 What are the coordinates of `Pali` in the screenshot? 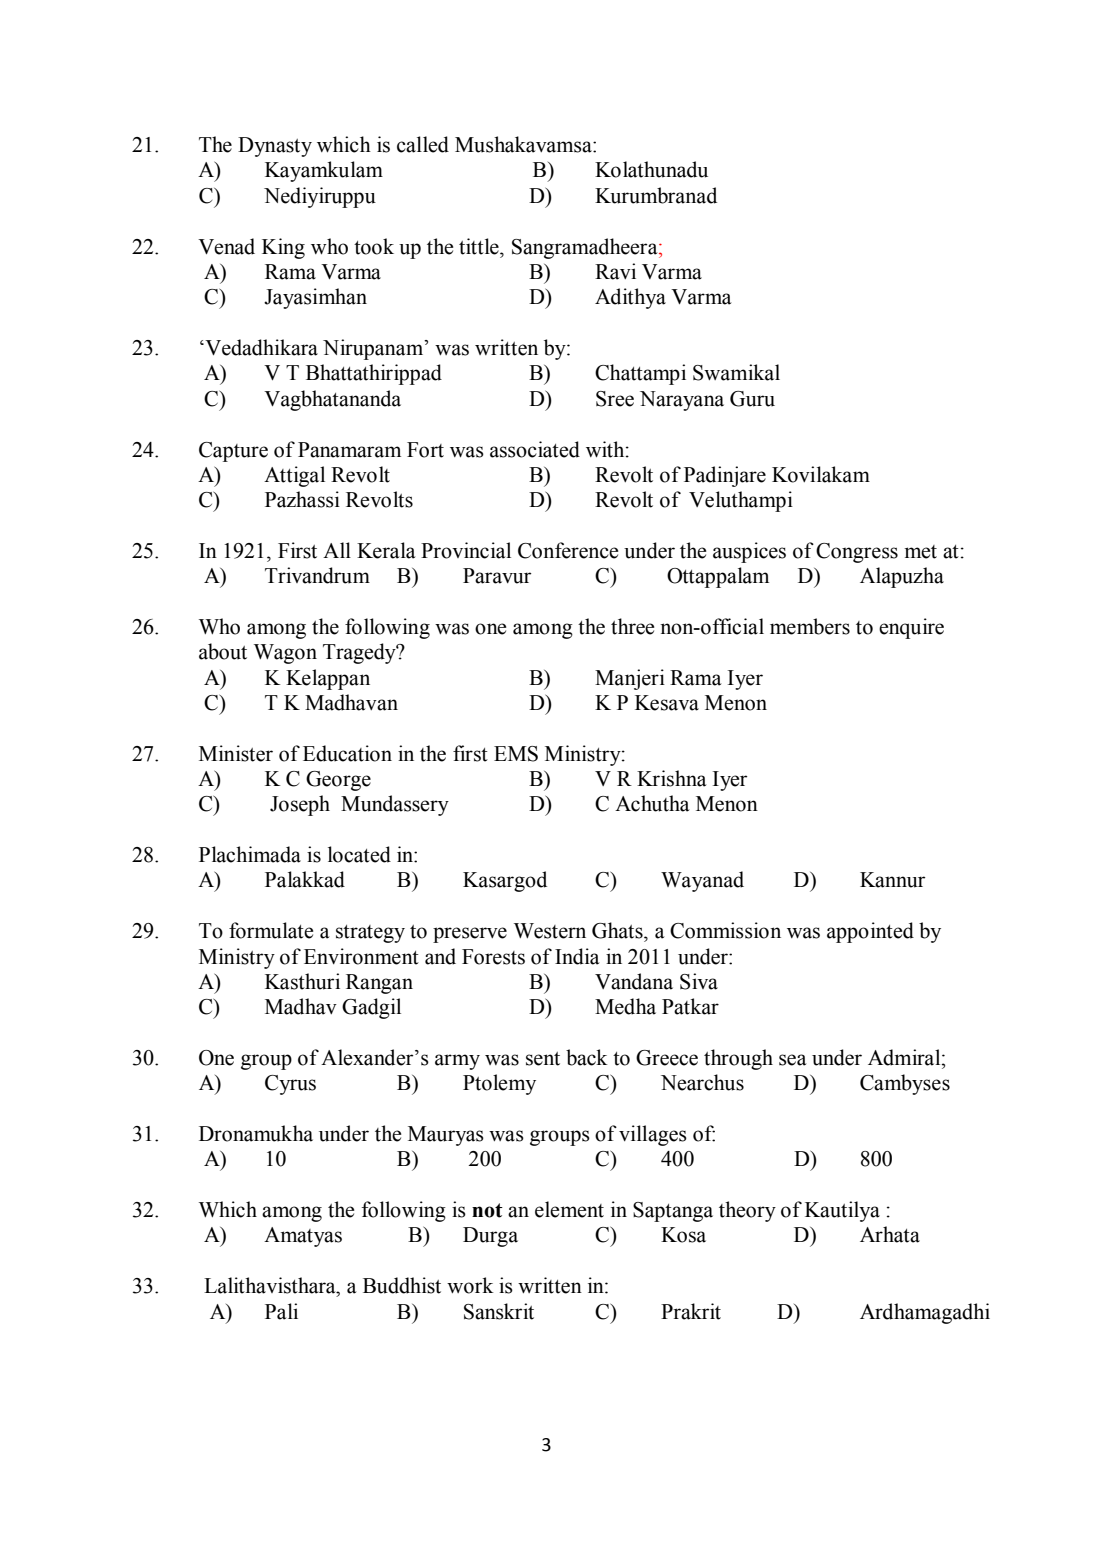 It's located at (281, 1311).
